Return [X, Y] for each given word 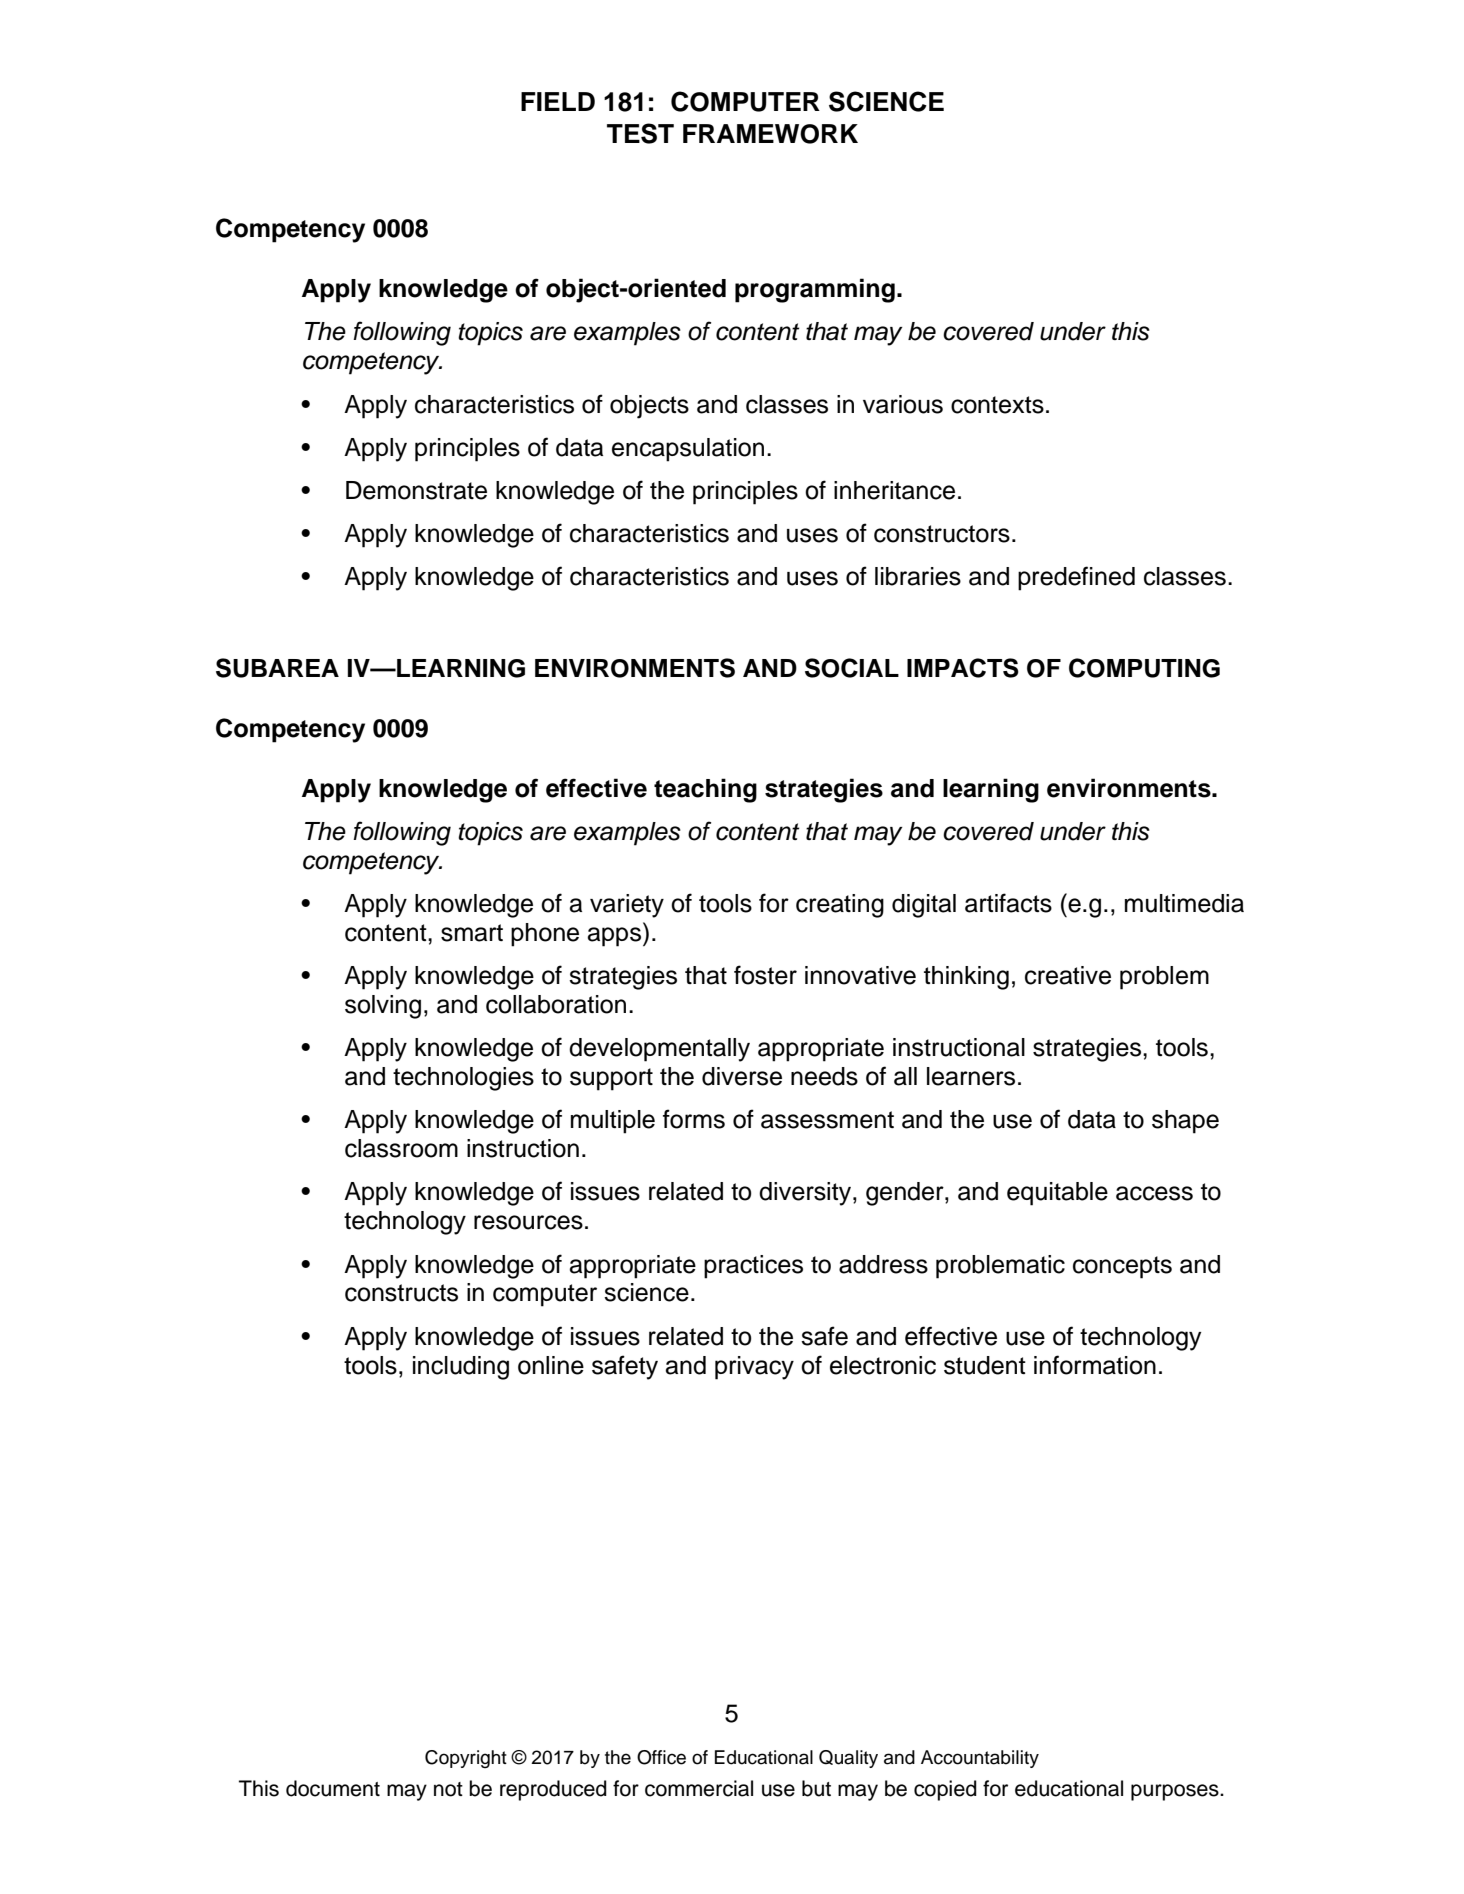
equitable [1057, 1194]
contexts [997, 405]
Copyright [466, 1759]
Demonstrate [416, 490]
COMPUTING [1144, 668]
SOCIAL [852, 668]
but [816, 1788]
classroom [401, 1148]
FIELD [558, 101]
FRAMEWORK [770, 134]
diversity [806, 1194]
